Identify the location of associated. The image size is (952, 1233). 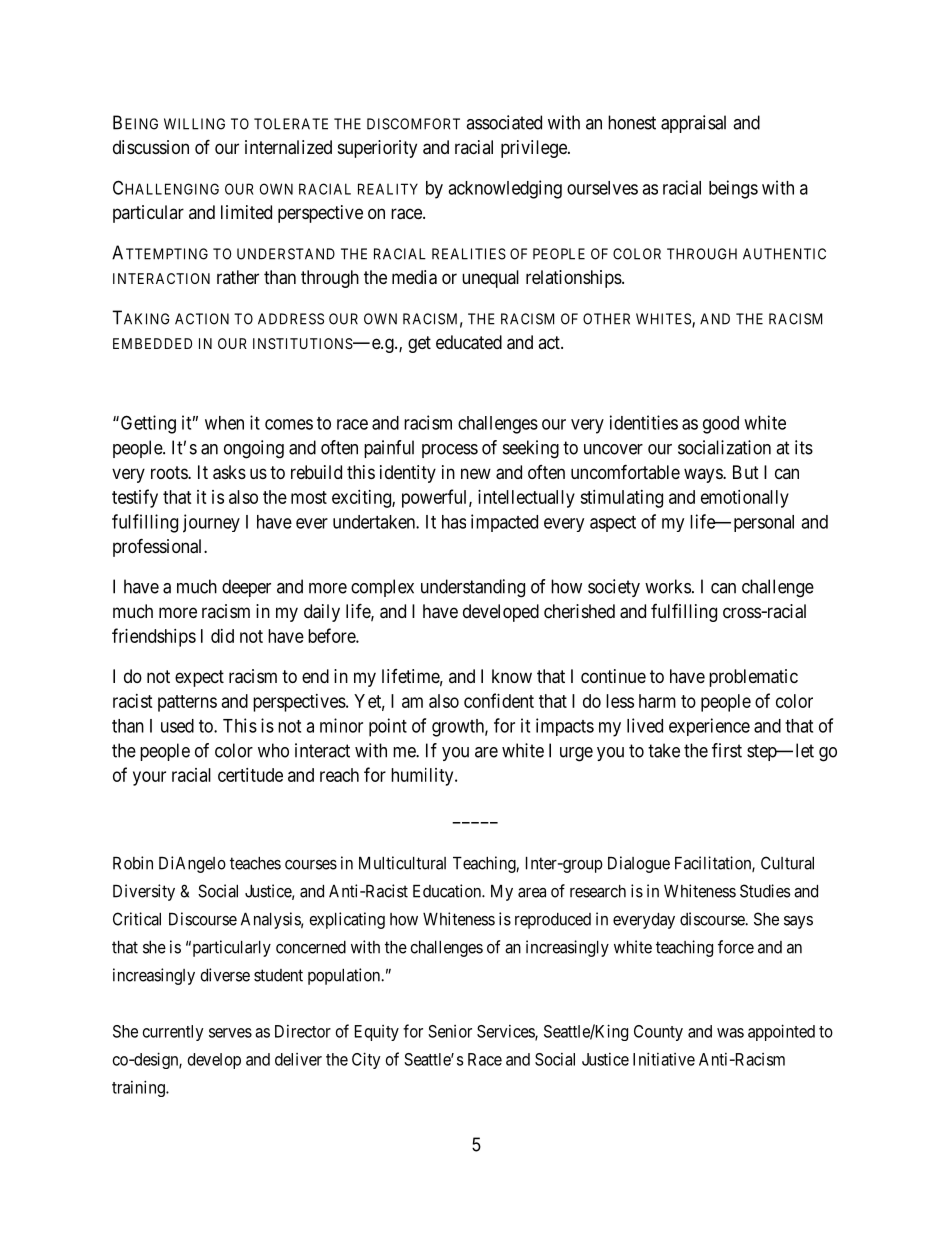
(504, 122).
